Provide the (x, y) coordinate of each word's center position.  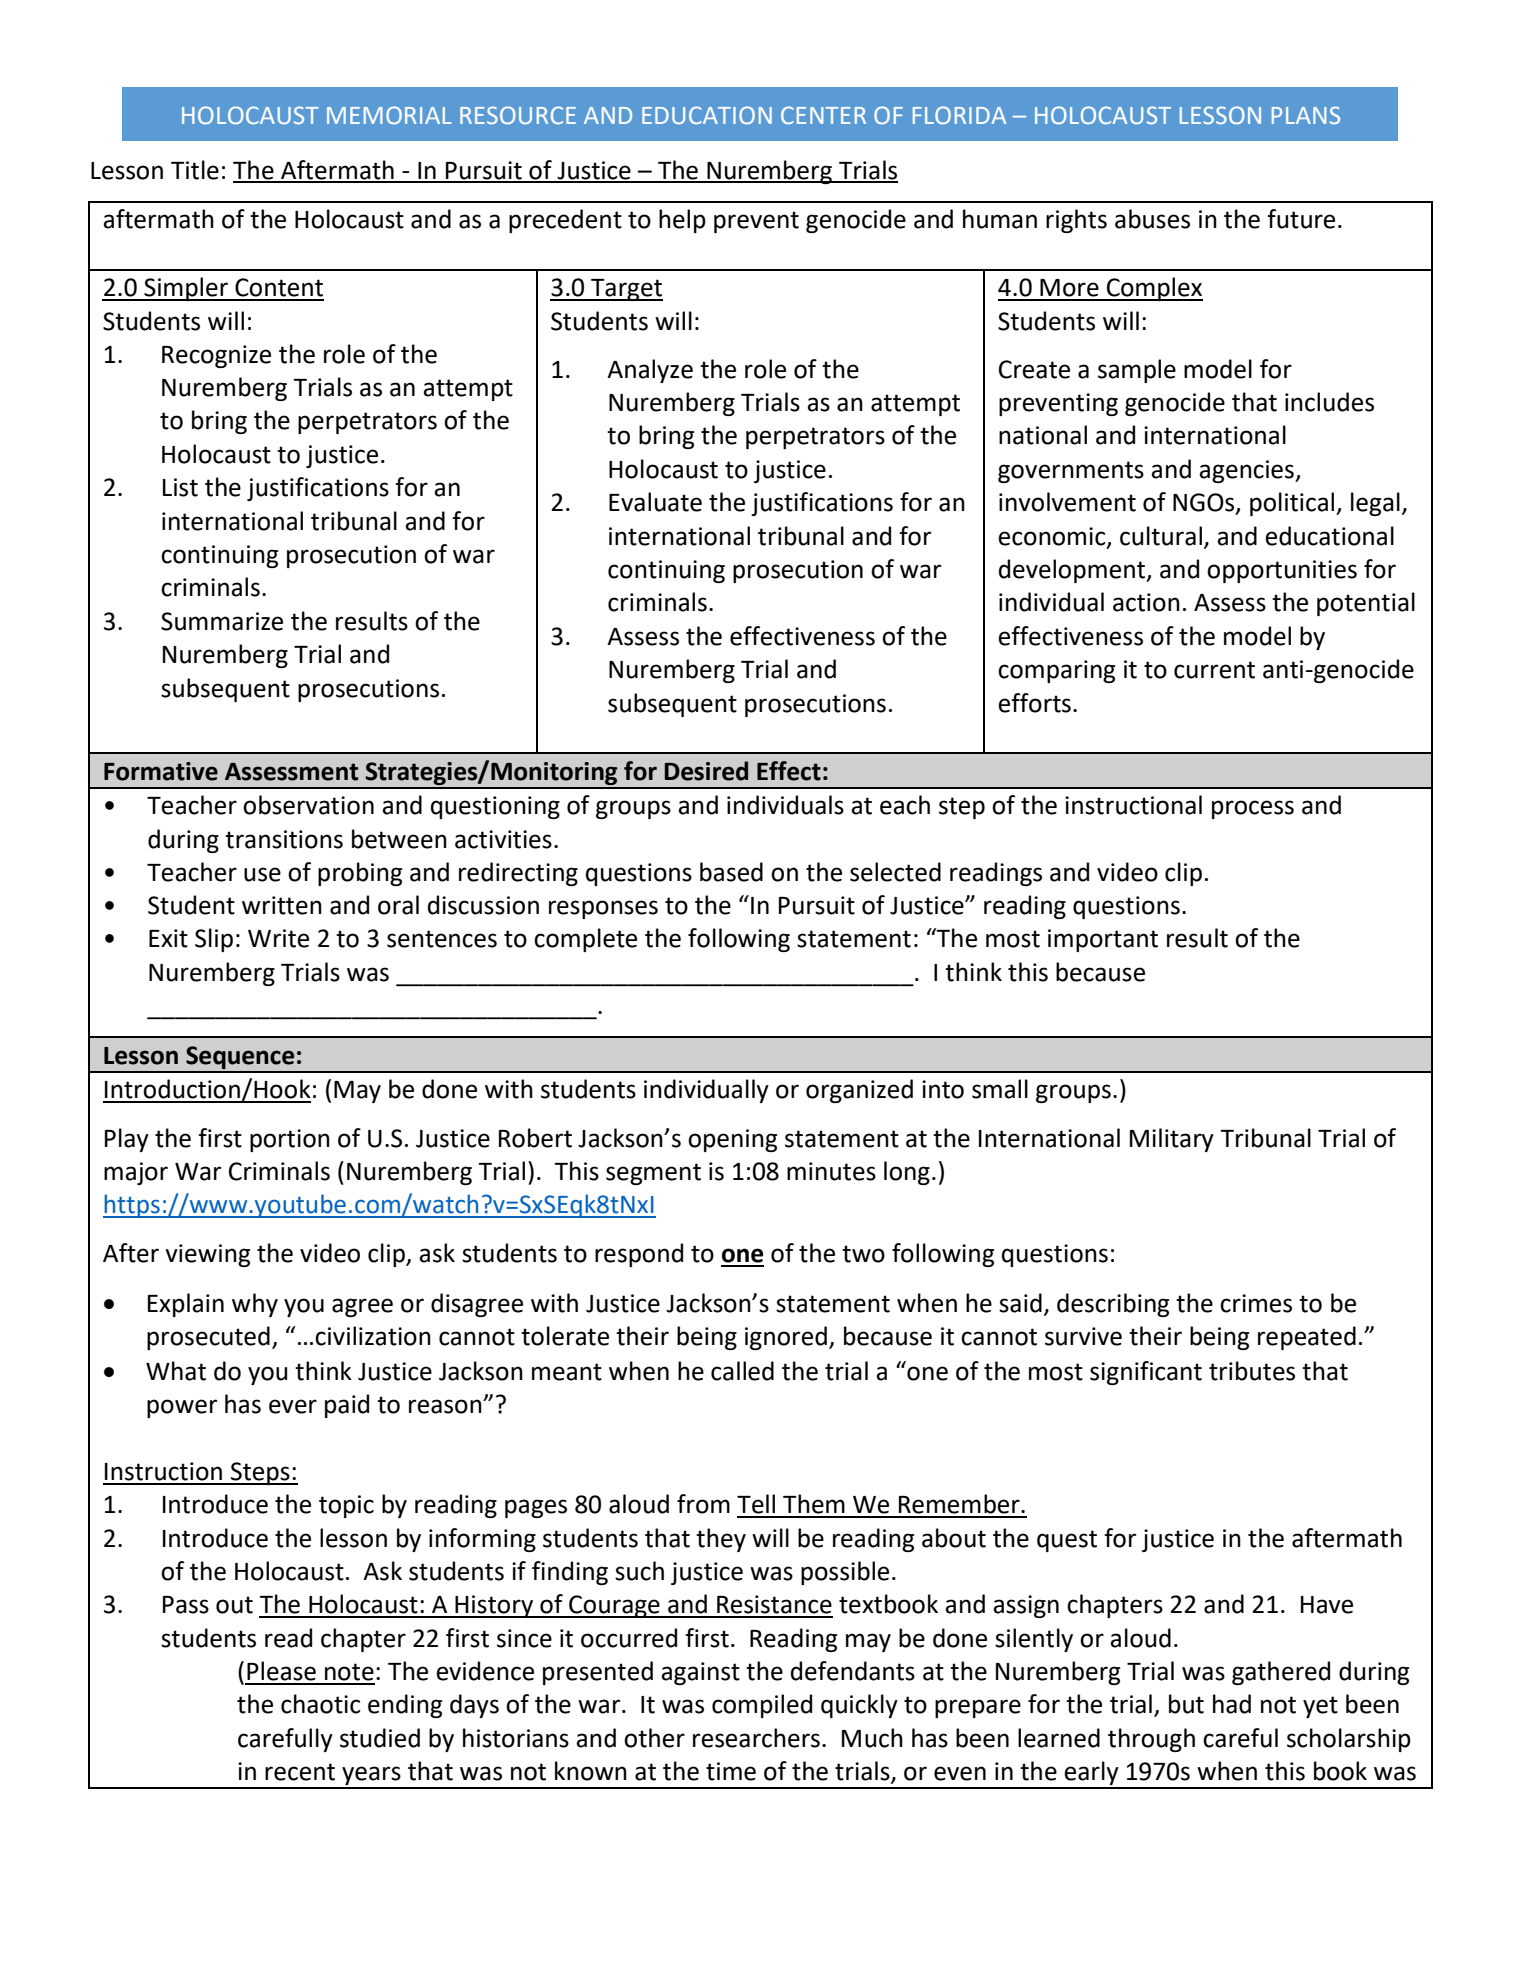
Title (195, 170)
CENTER (823, 115)
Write (278, 938)
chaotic (320, 1704)
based (731, 872)
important (1103, 940)
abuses (1152, 219)
